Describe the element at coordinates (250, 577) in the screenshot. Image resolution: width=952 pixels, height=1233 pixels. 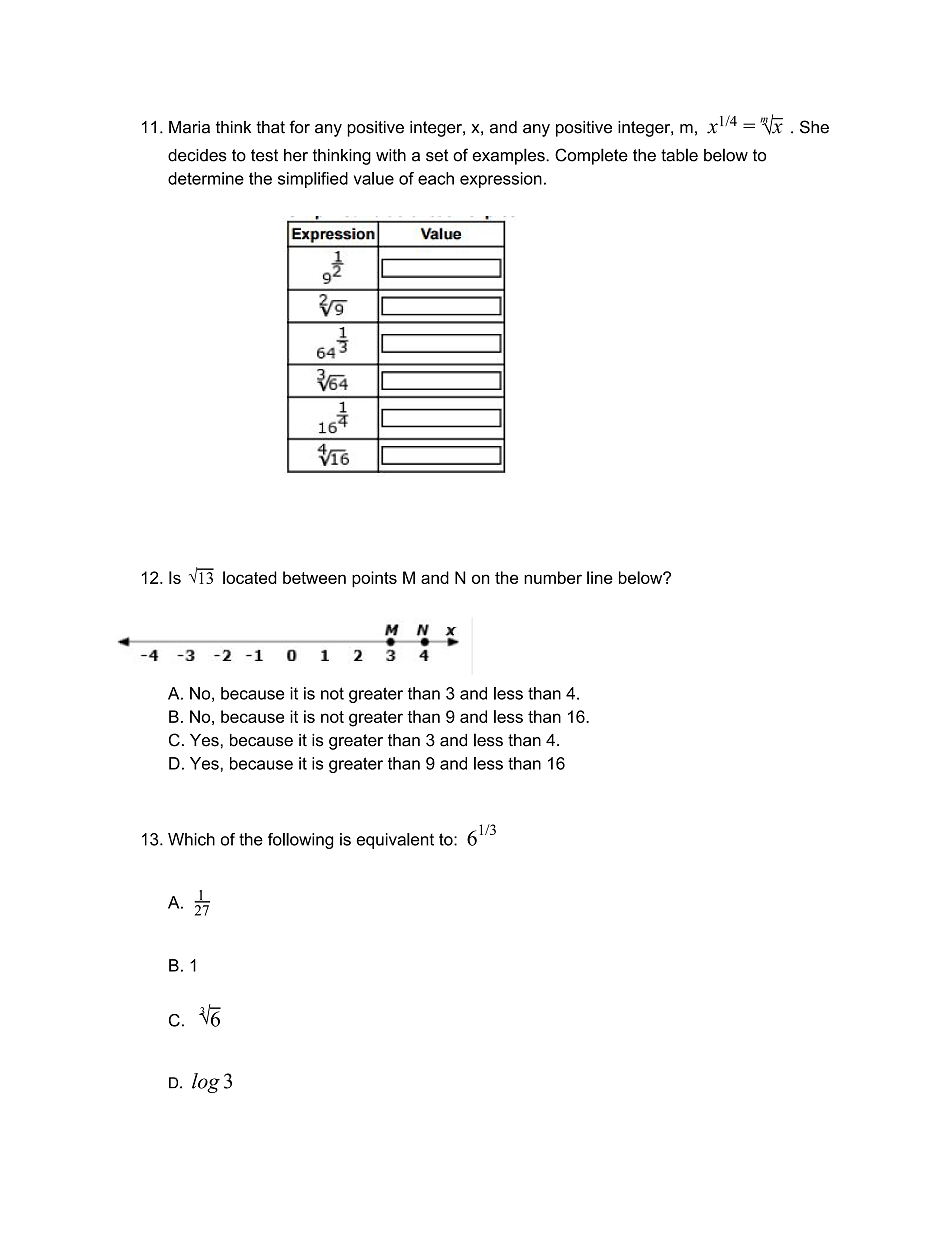
I see `located` at that location.
